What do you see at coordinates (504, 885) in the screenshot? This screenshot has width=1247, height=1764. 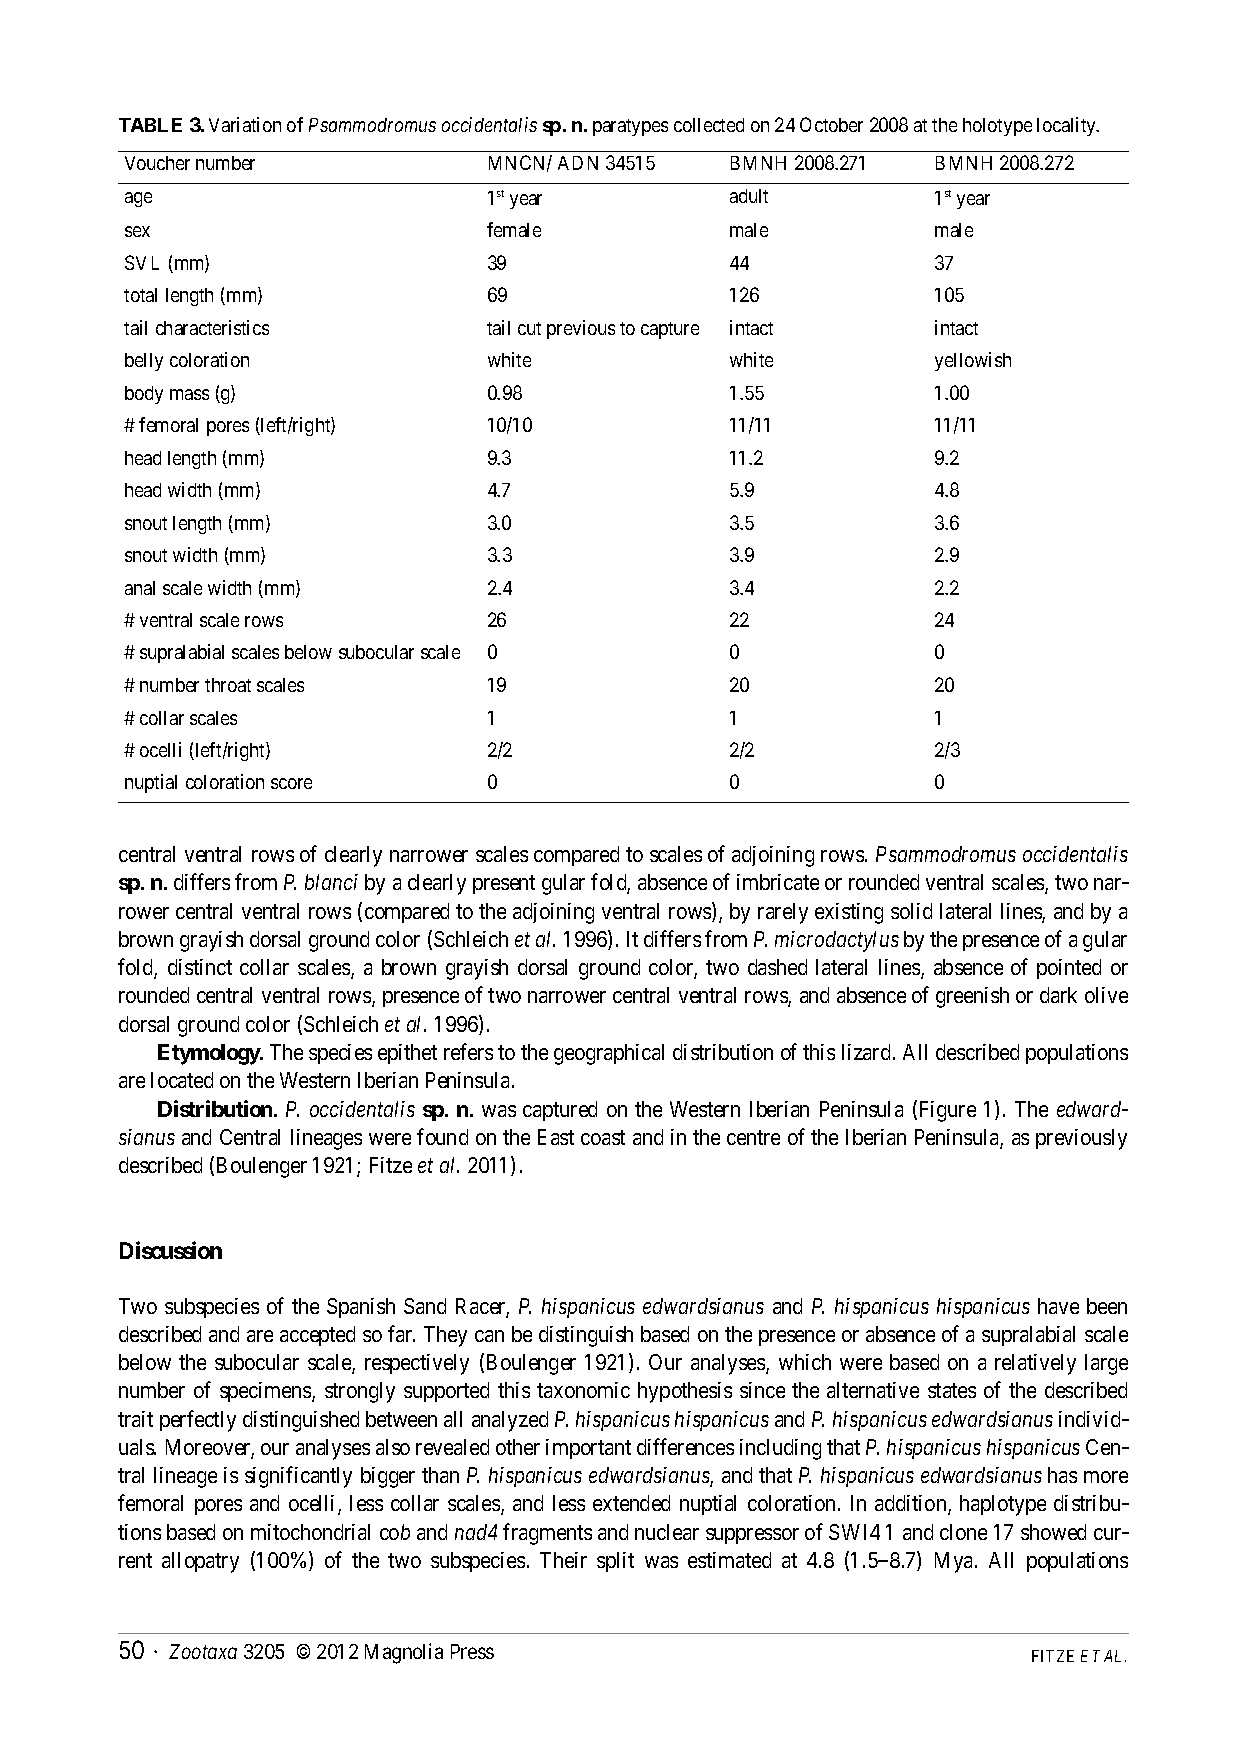 I see `present` at bounding box center [504, 885].
